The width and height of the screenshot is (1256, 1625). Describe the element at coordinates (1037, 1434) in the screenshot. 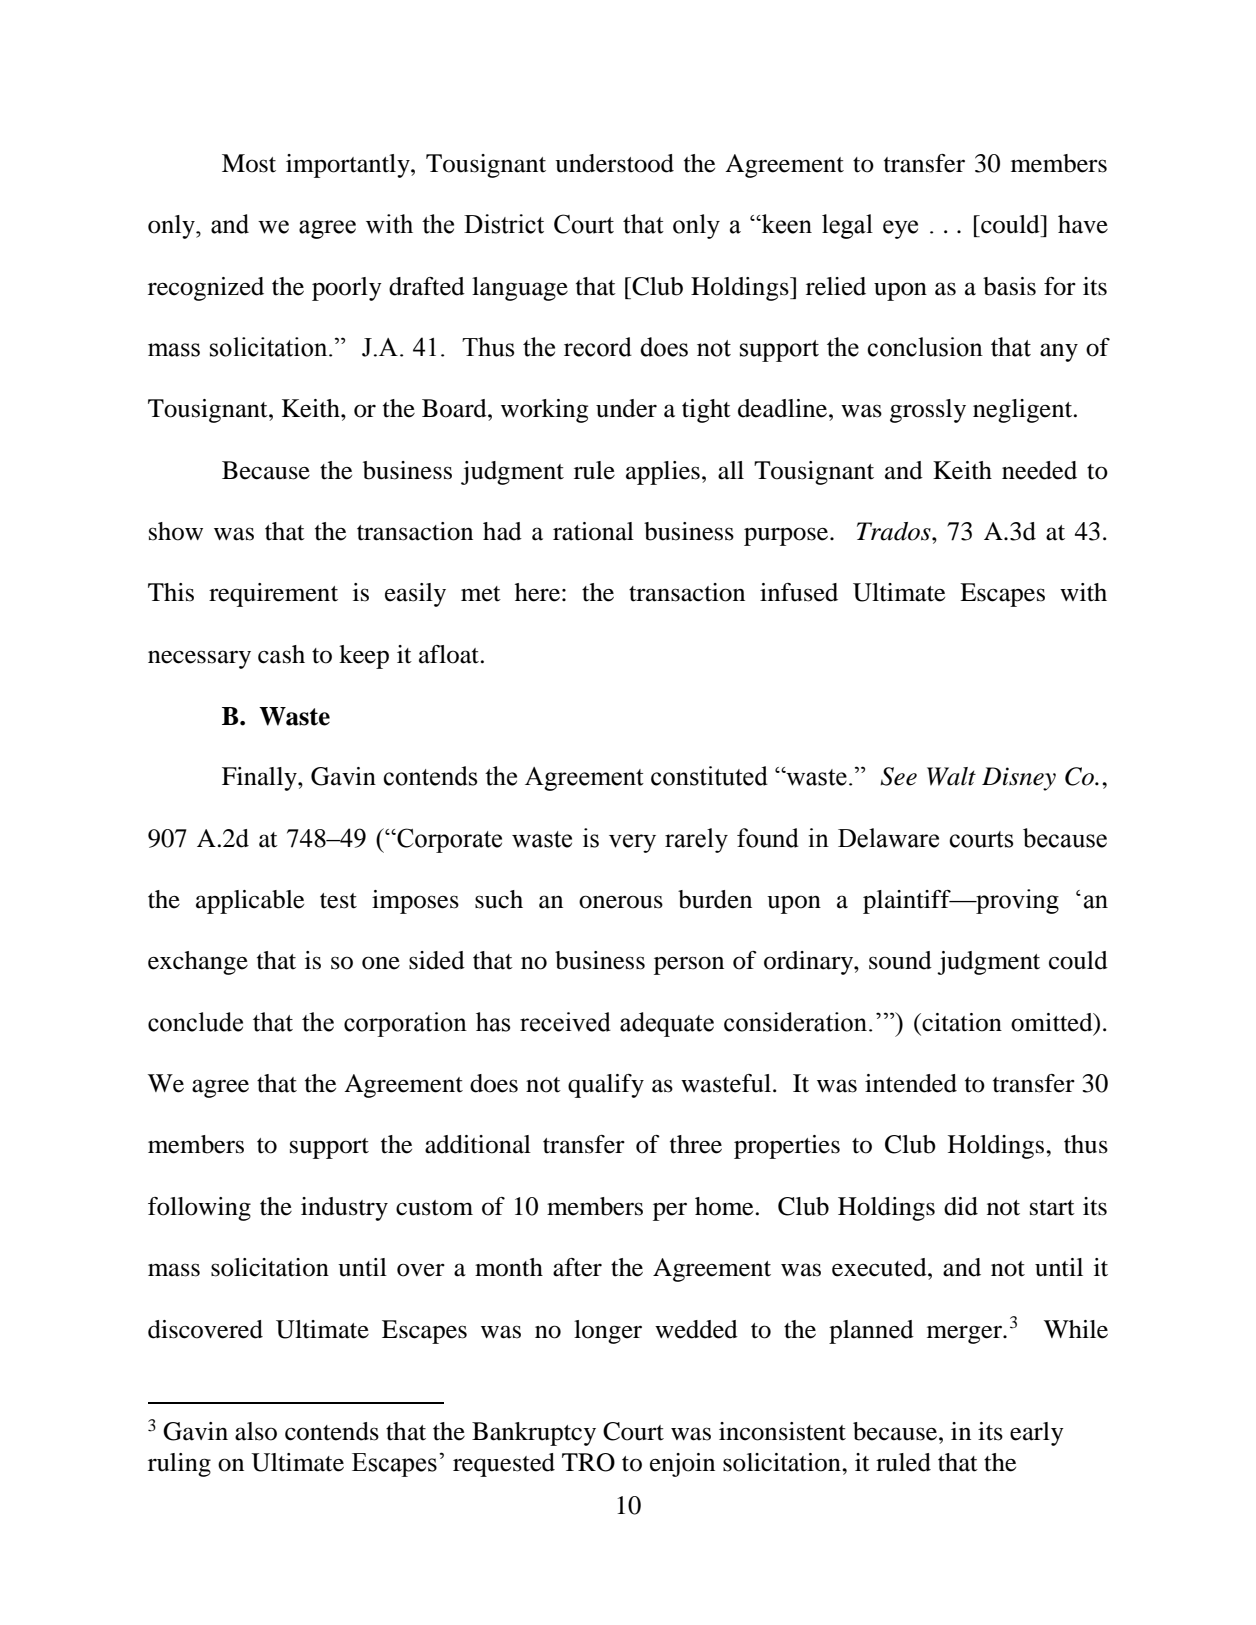

I see `early` at that location.
